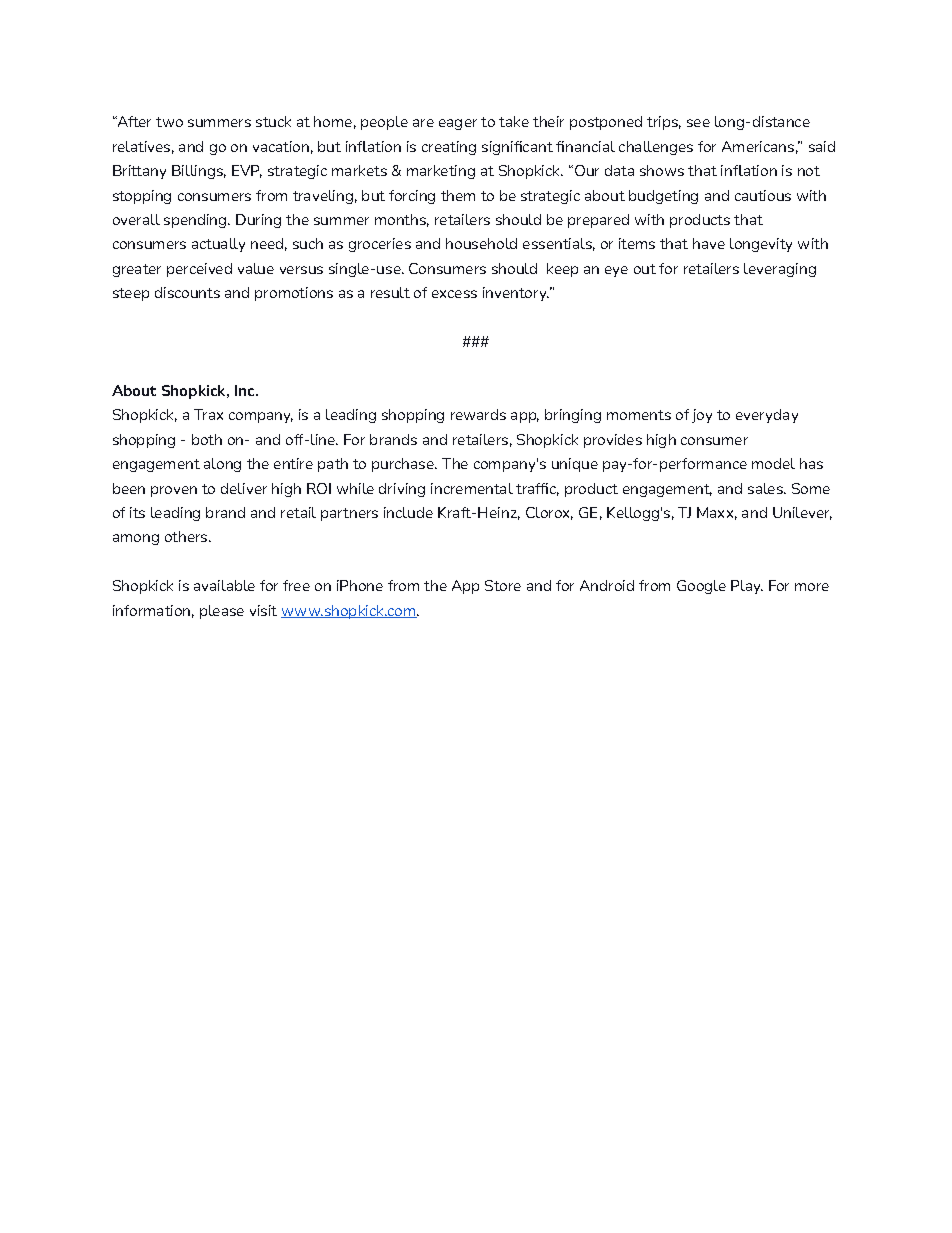  Describe the element at coordinates (207, 439) in the screenshot. I see `both` at that location.
